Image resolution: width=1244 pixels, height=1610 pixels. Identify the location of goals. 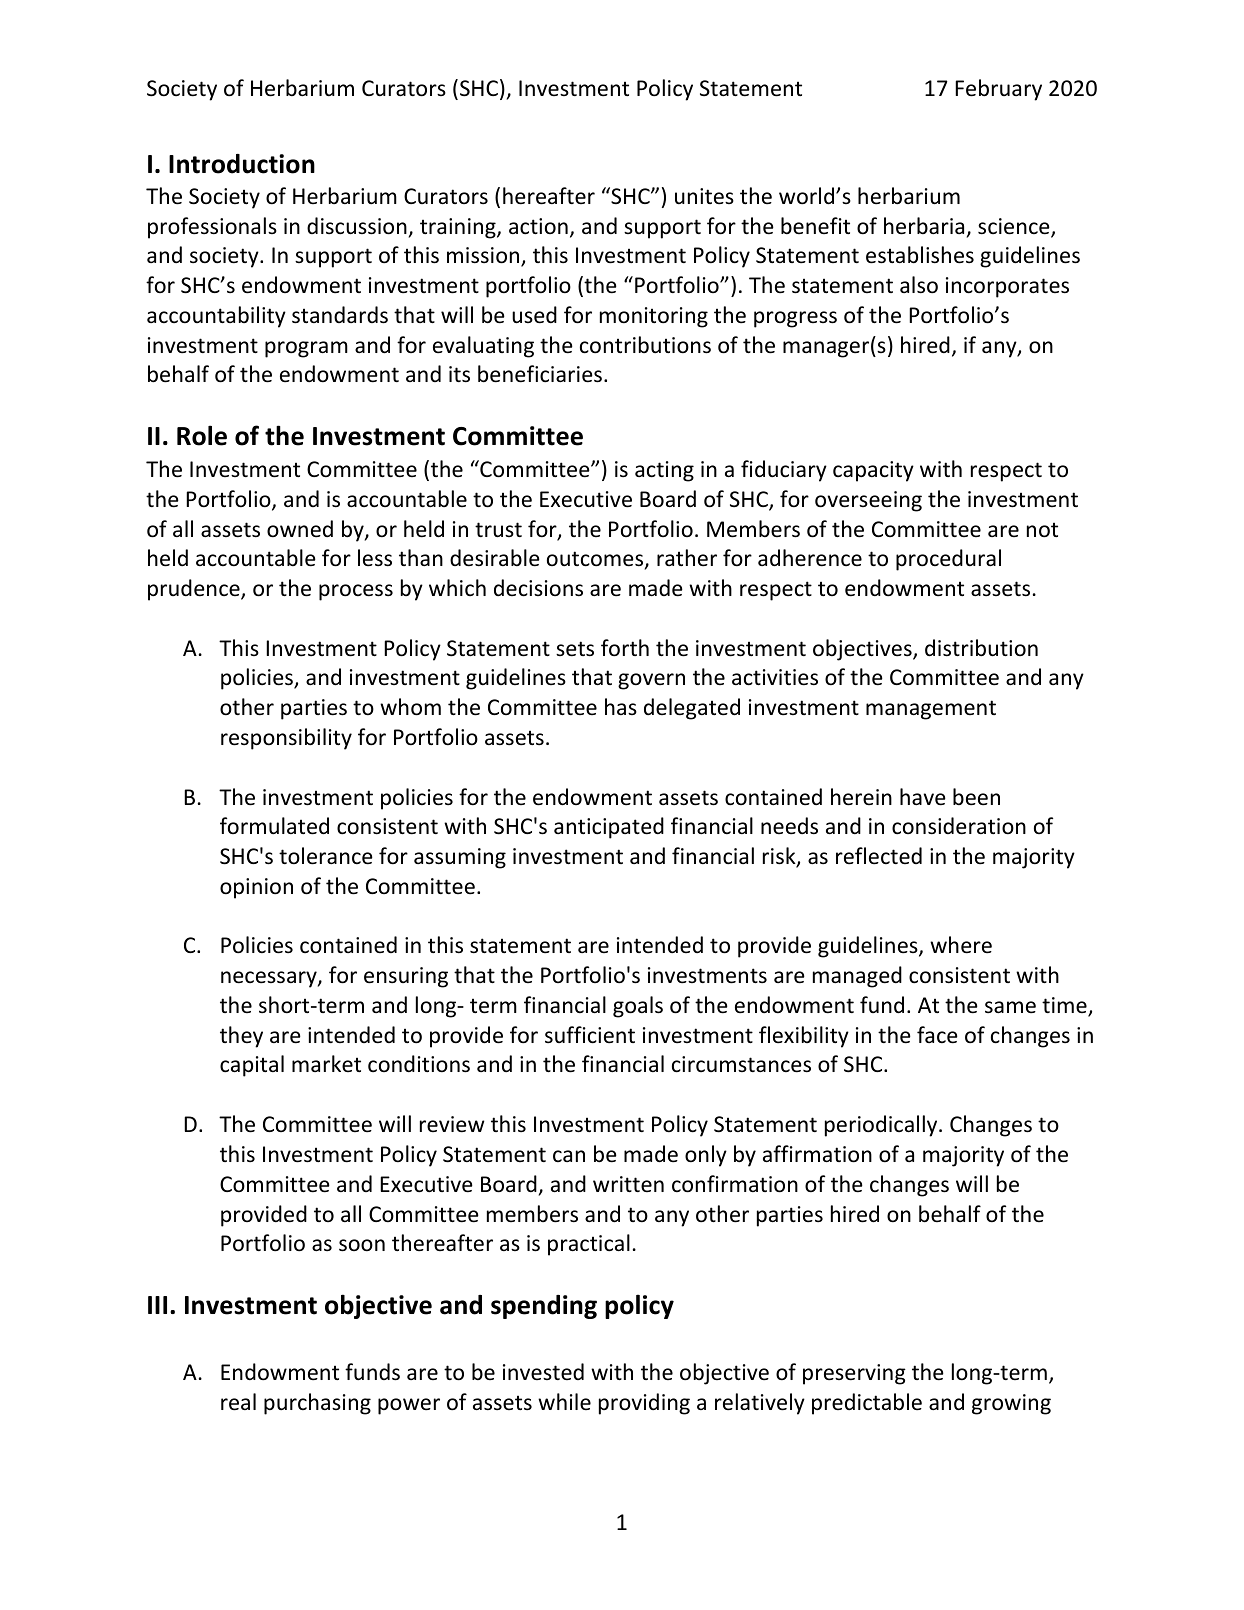
(638, 1007).
